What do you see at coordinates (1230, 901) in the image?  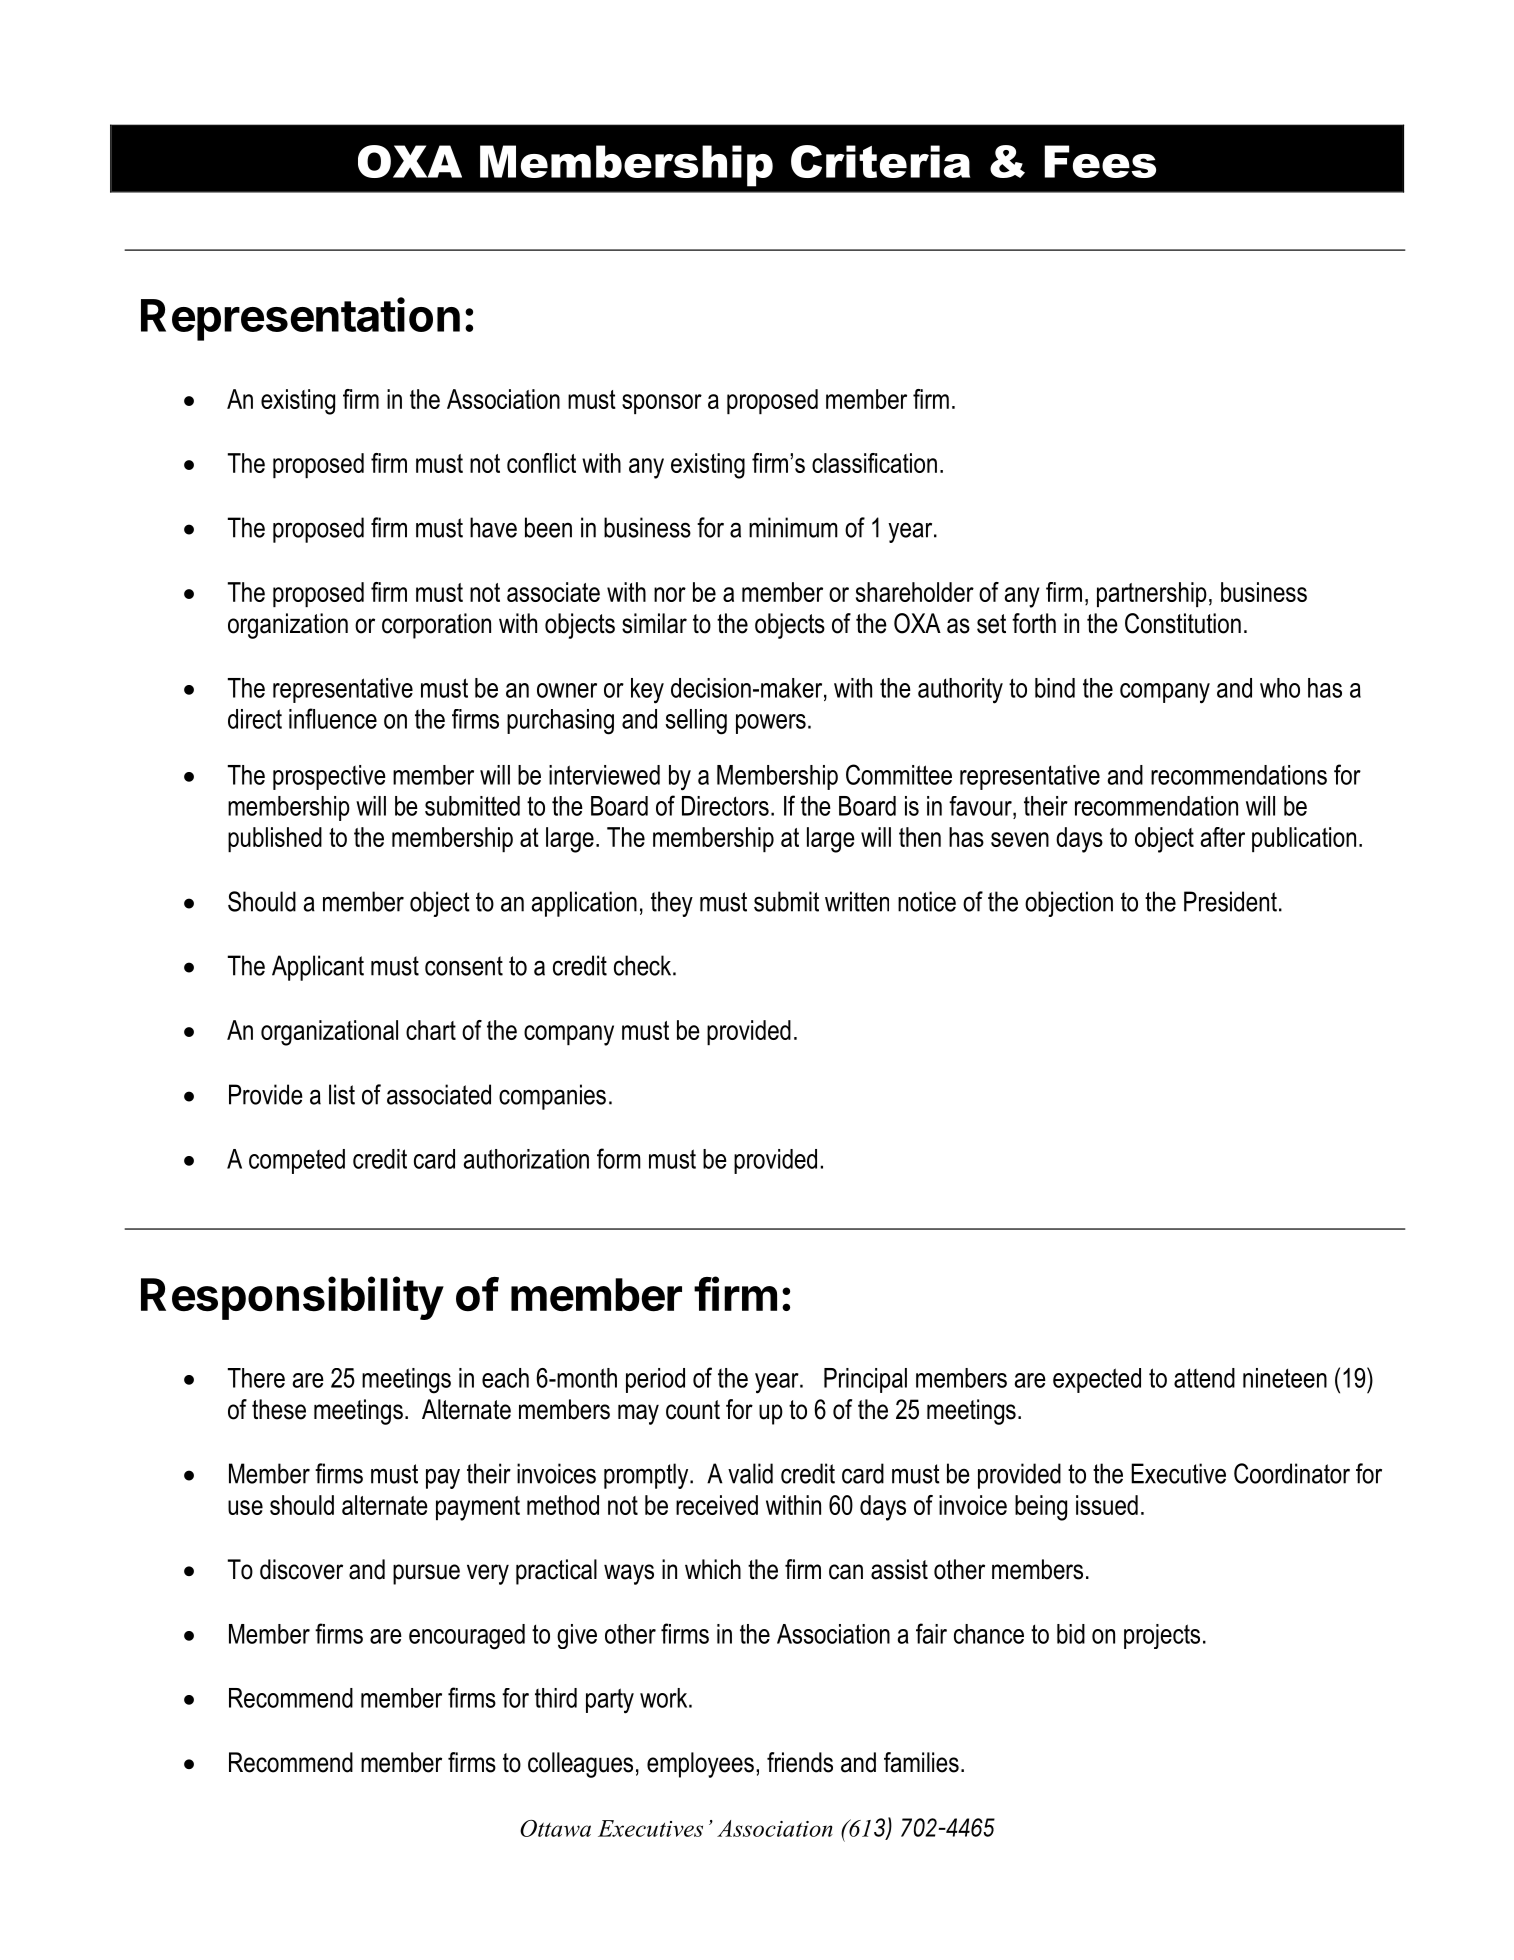 I see `President` at bounding box center [1230, 901].
